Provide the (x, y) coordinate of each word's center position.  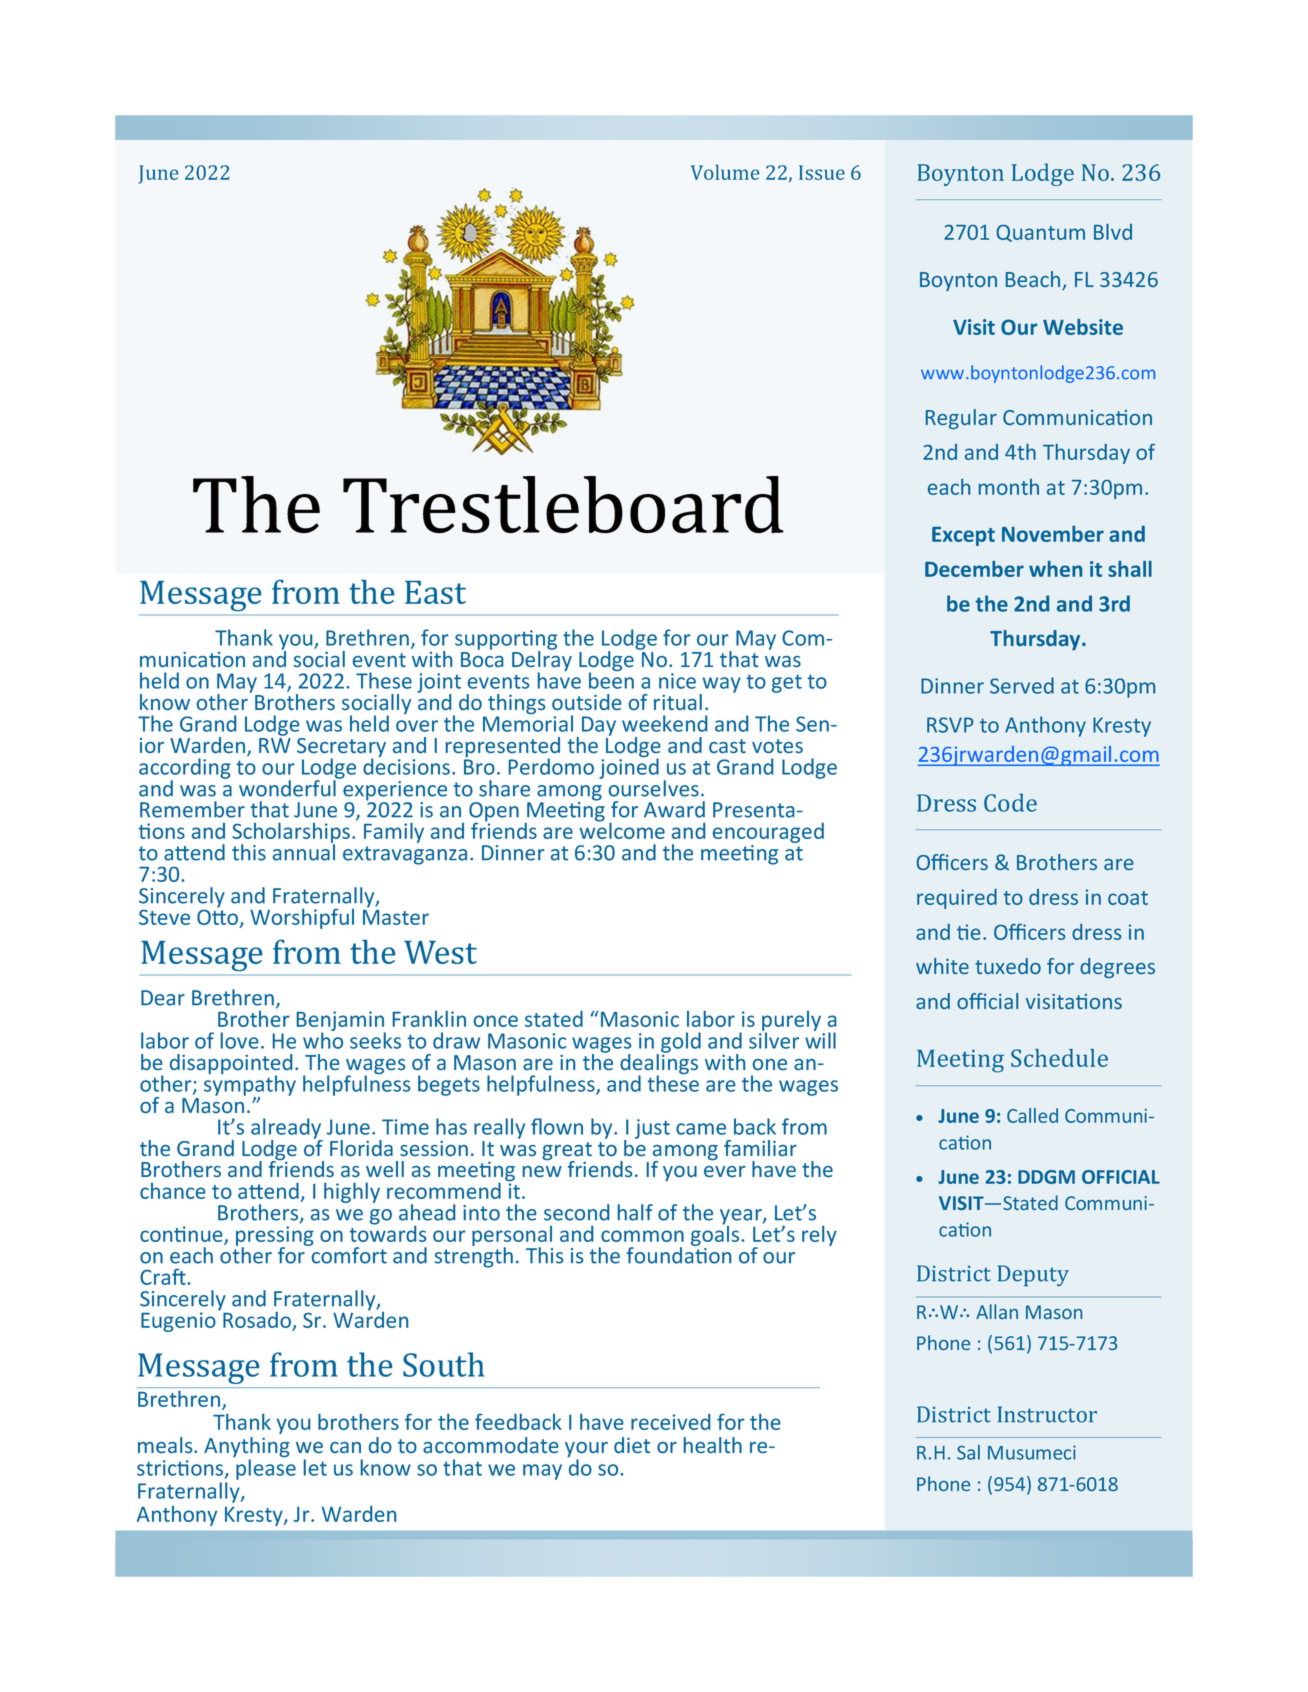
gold (681, 1042)
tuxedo (1008, 966)
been (611, 679)
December (974, 569)
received (670, 1422)
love (239, 1040)
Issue (822, 172)
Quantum (1041, 233)
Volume (725, 172)
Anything (247, 1448)
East (435, 592)
